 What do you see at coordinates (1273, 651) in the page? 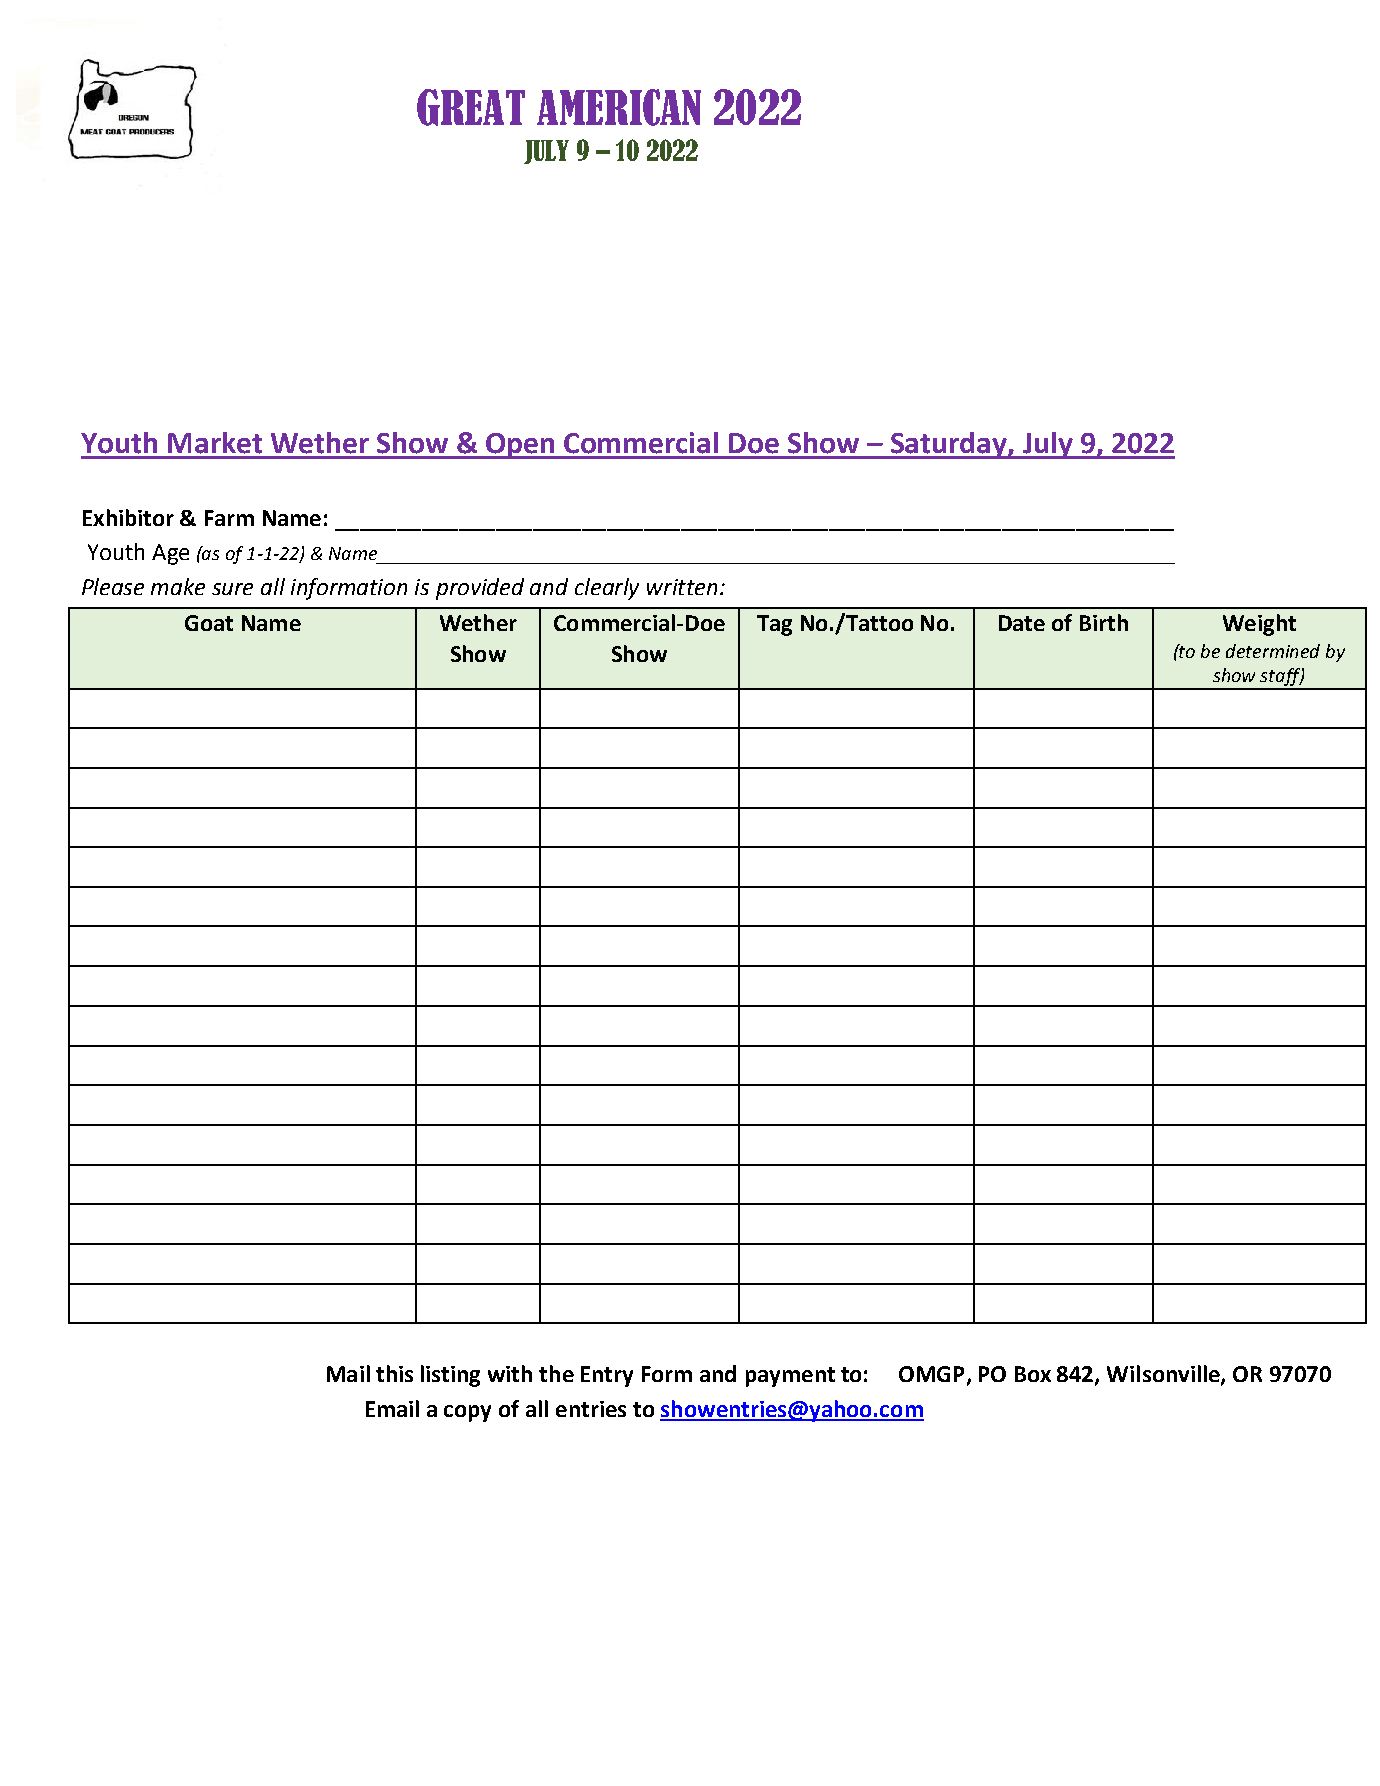
I see `determined` at bounding box center [1273, 651].
